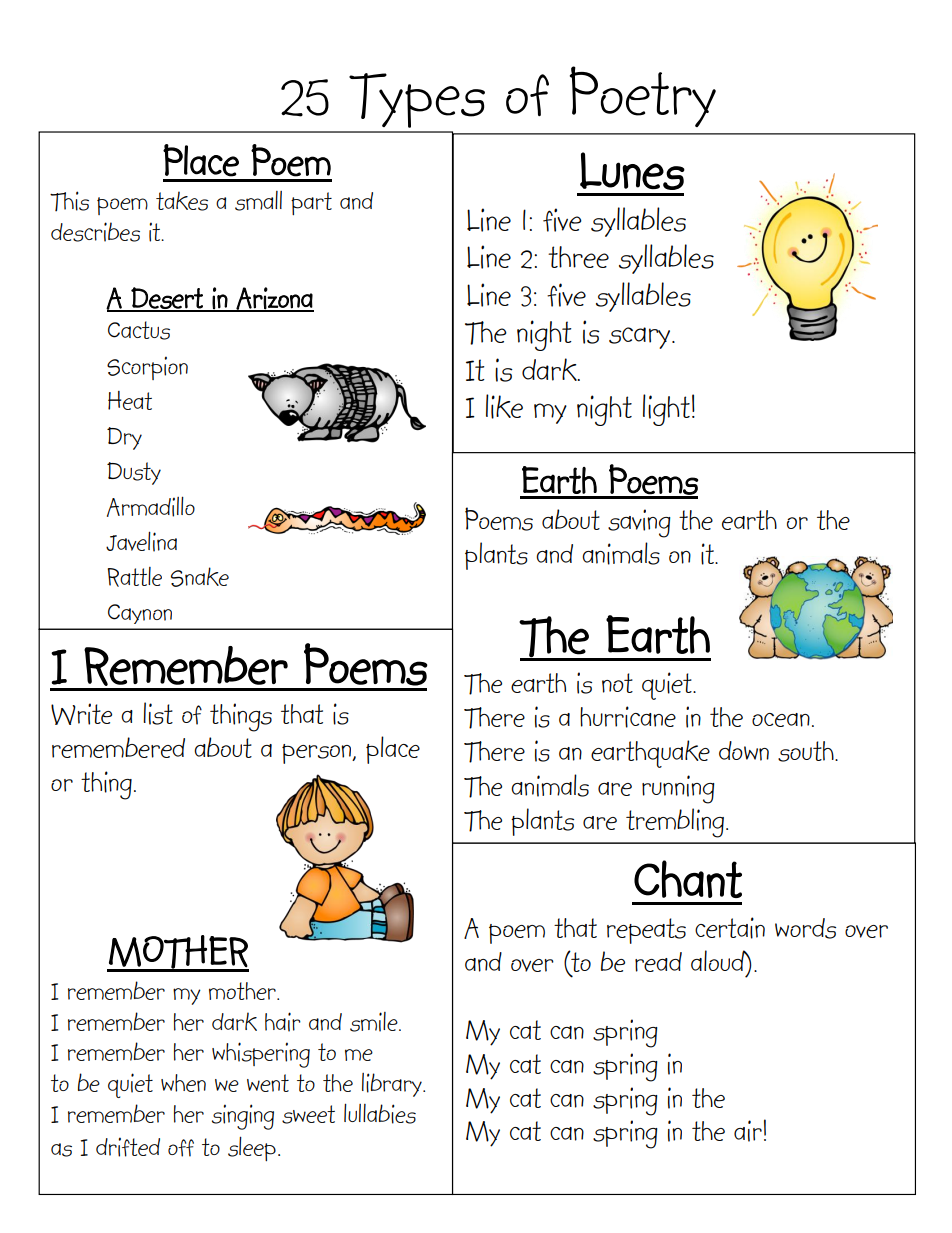 The image size is (952, 1233). What do you see at coordinates (688, 879) in the page?
I see `Chant` at bounding box center [688, 879].
